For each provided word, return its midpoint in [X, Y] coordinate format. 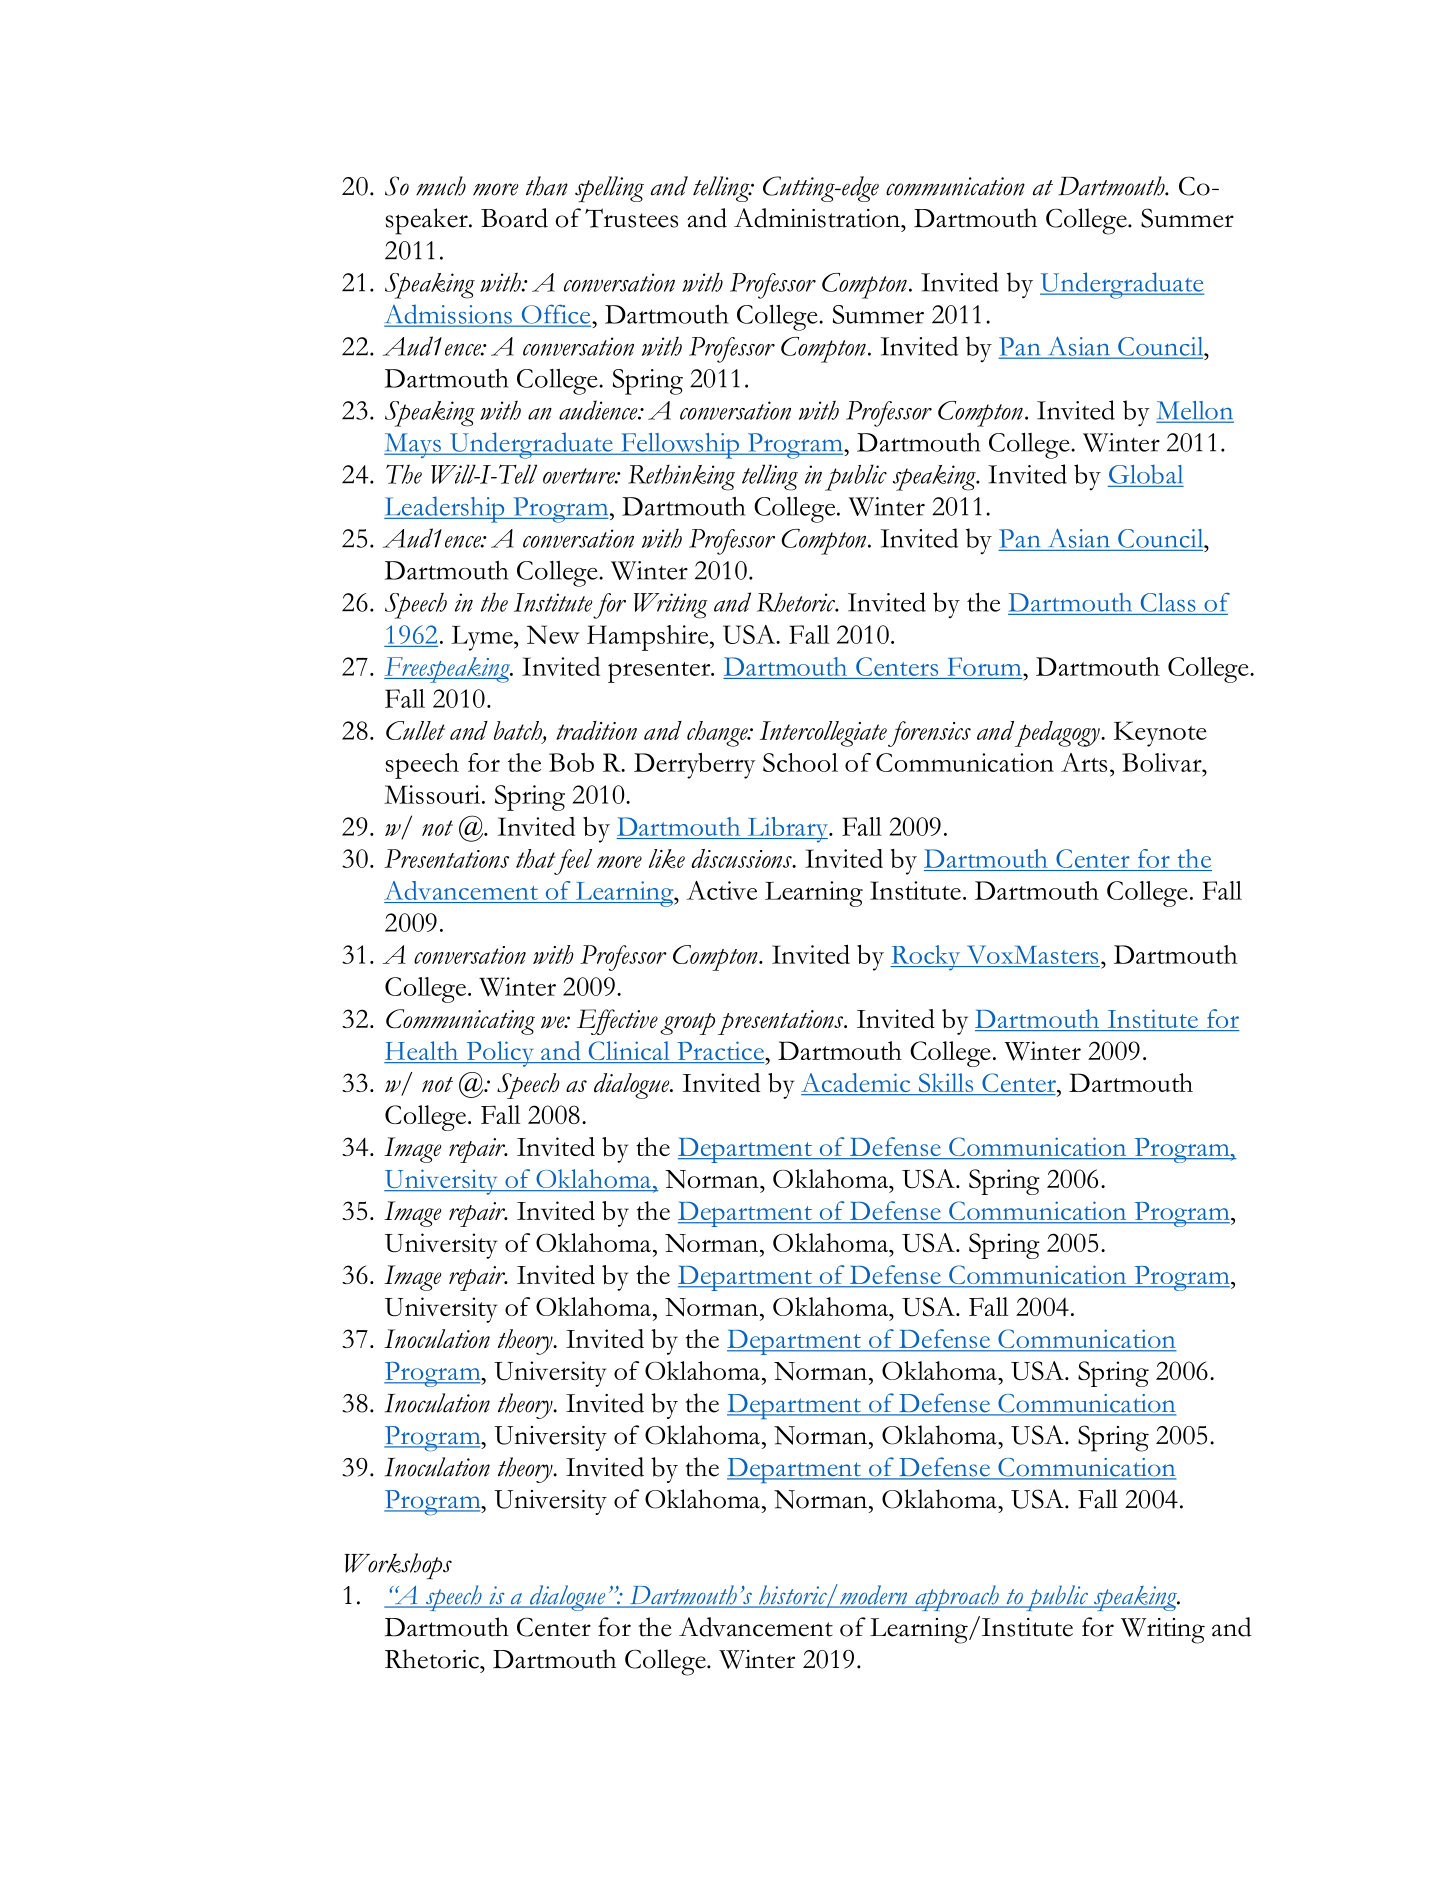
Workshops [398, 1566]
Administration [818, 218]
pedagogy [1058, 734]
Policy [500, 1054]
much [441, 186]
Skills [946, 1084]
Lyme [483, 638]
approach [957, 1598]
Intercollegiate [823, 734]
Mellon [1195, 411]
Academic [856, 1084]
